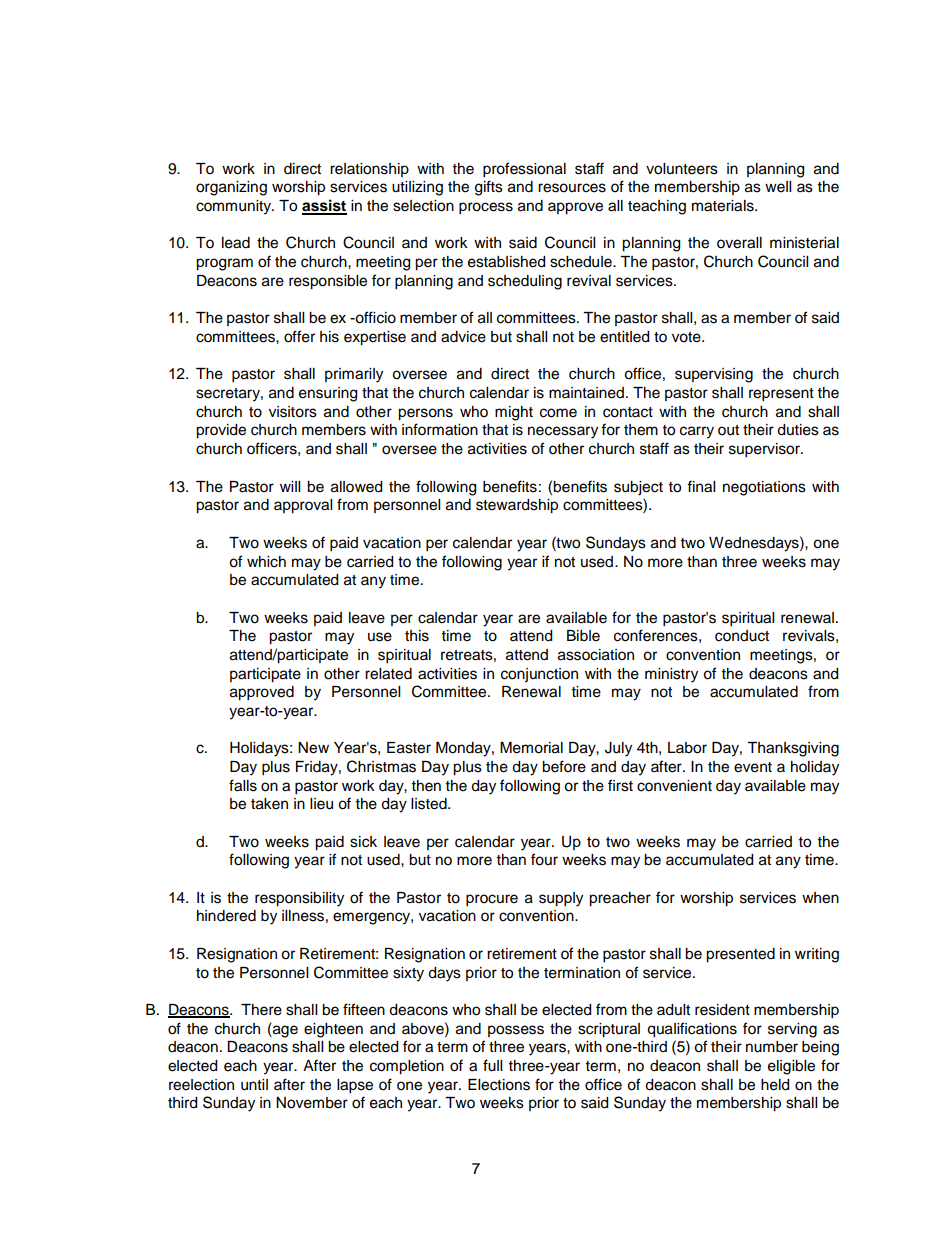 The height and width of the image is (1233, 952). What do you see at coordinates (544, 859) in the image?
I see `four` at bounding box center [544, 859].
